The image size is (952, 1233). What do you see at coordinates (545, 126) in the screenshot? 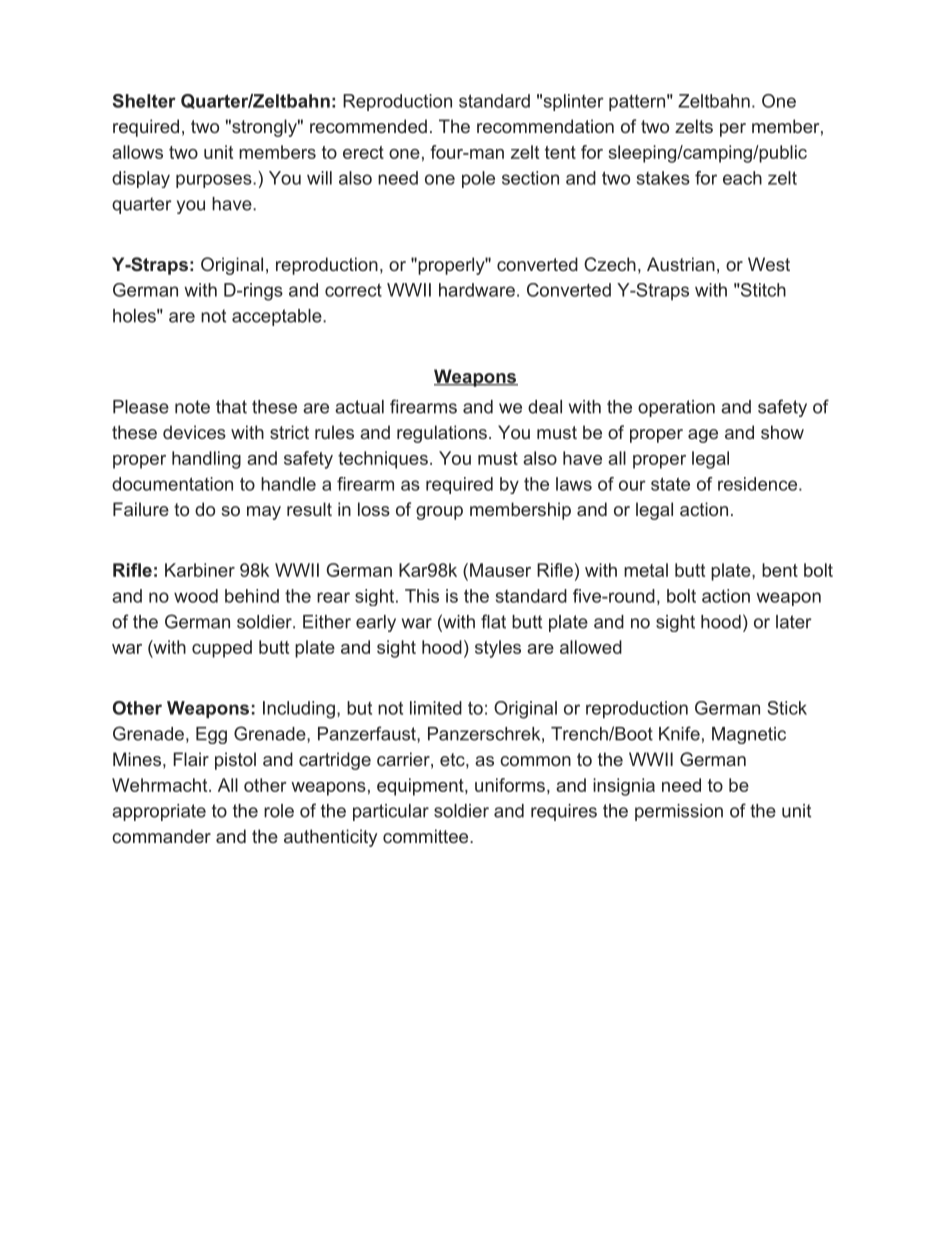
I see `recommendation` at bounding box center [545, 126].
